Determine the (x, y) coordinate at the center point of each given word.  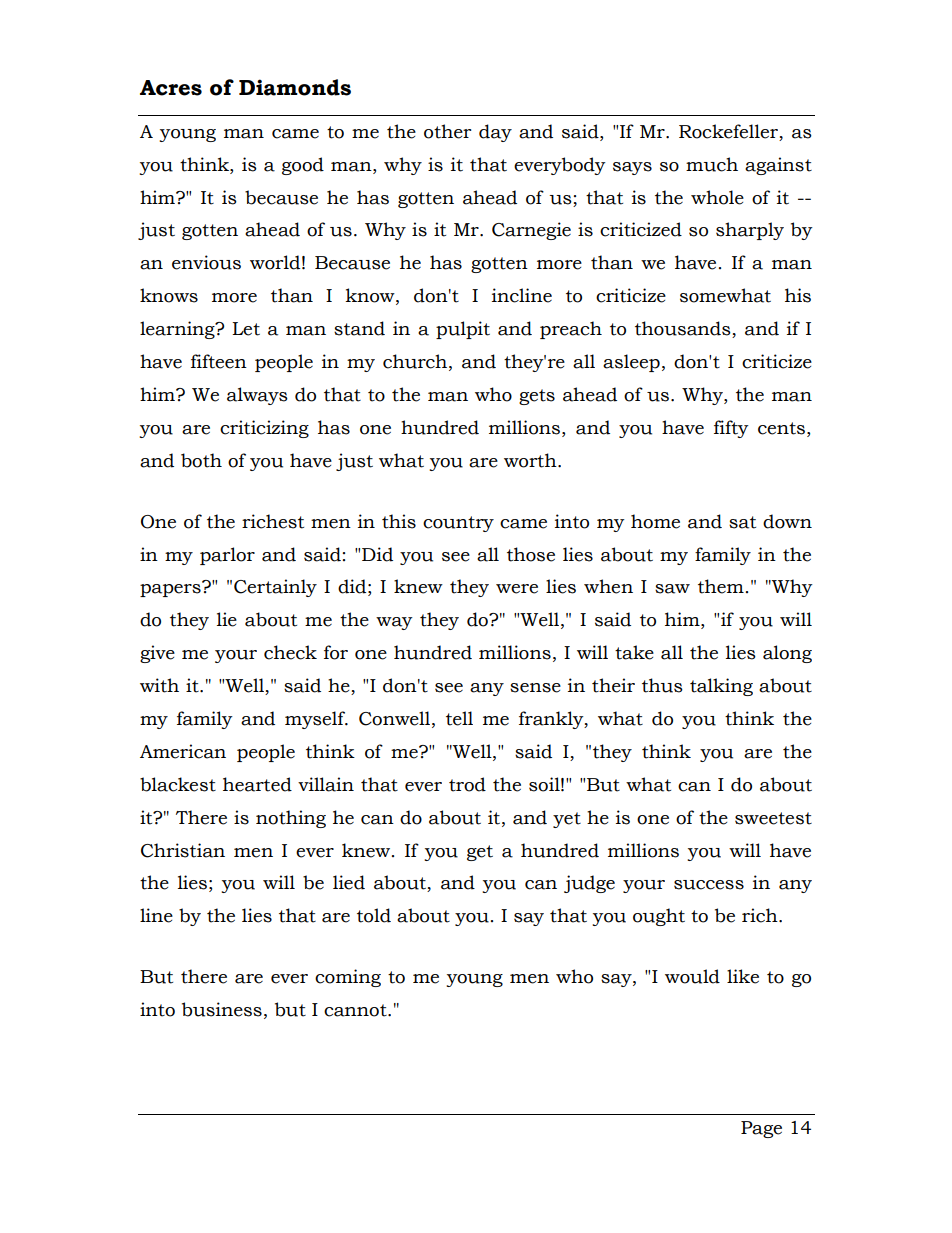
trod (467, 784)
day (495, 133)
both (201, 460)
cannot (356, 1010)
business (222, 1009)
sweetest (773, 818)
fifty (731, 429)
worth (531, 460)
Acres (171, 88)
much (712, 164)
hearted (257, 784)
